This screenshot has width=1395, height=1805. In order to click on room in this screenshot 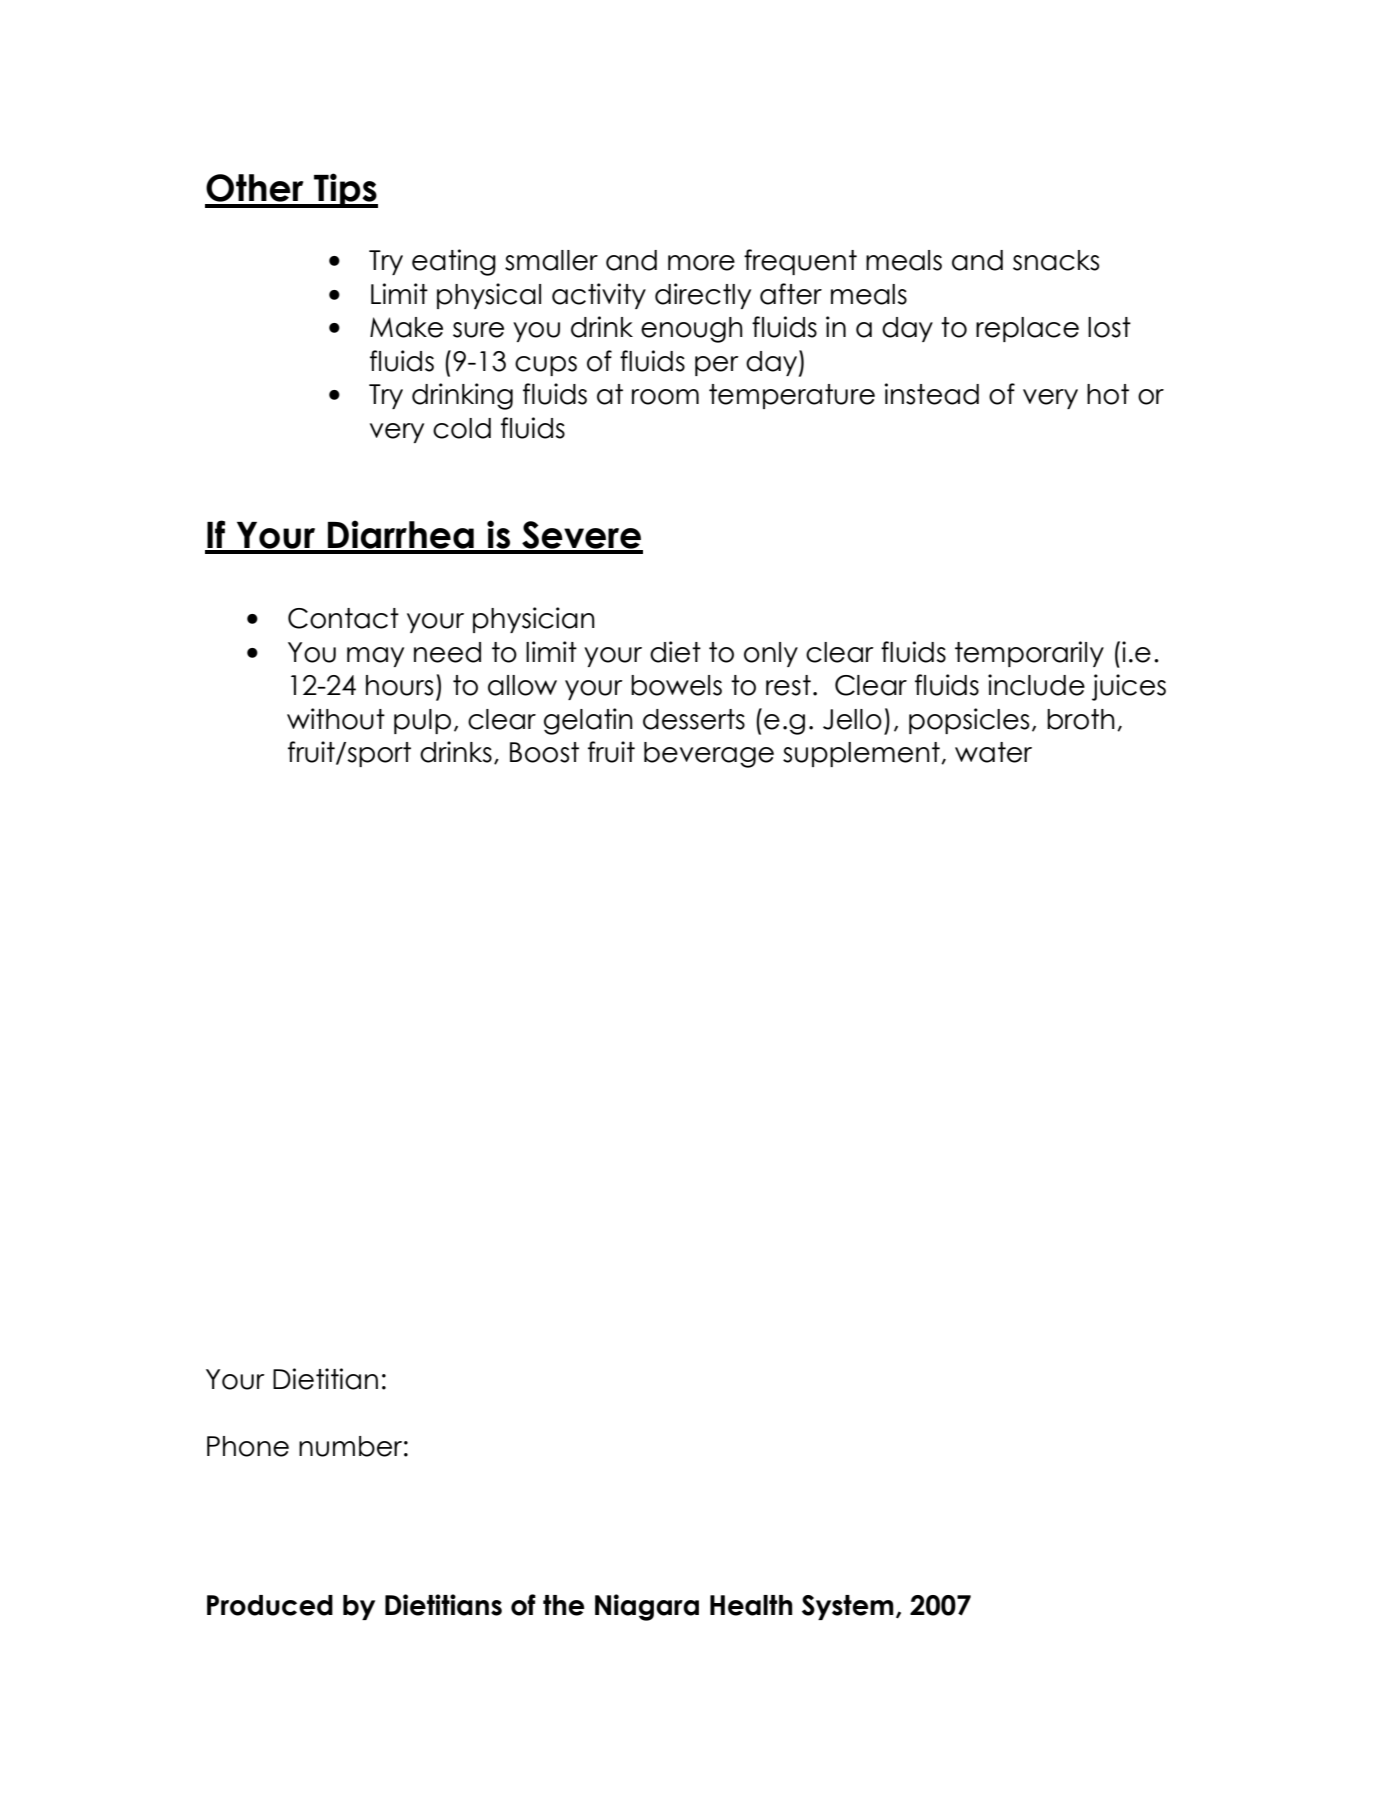, I will do `click(665, 397)`.
